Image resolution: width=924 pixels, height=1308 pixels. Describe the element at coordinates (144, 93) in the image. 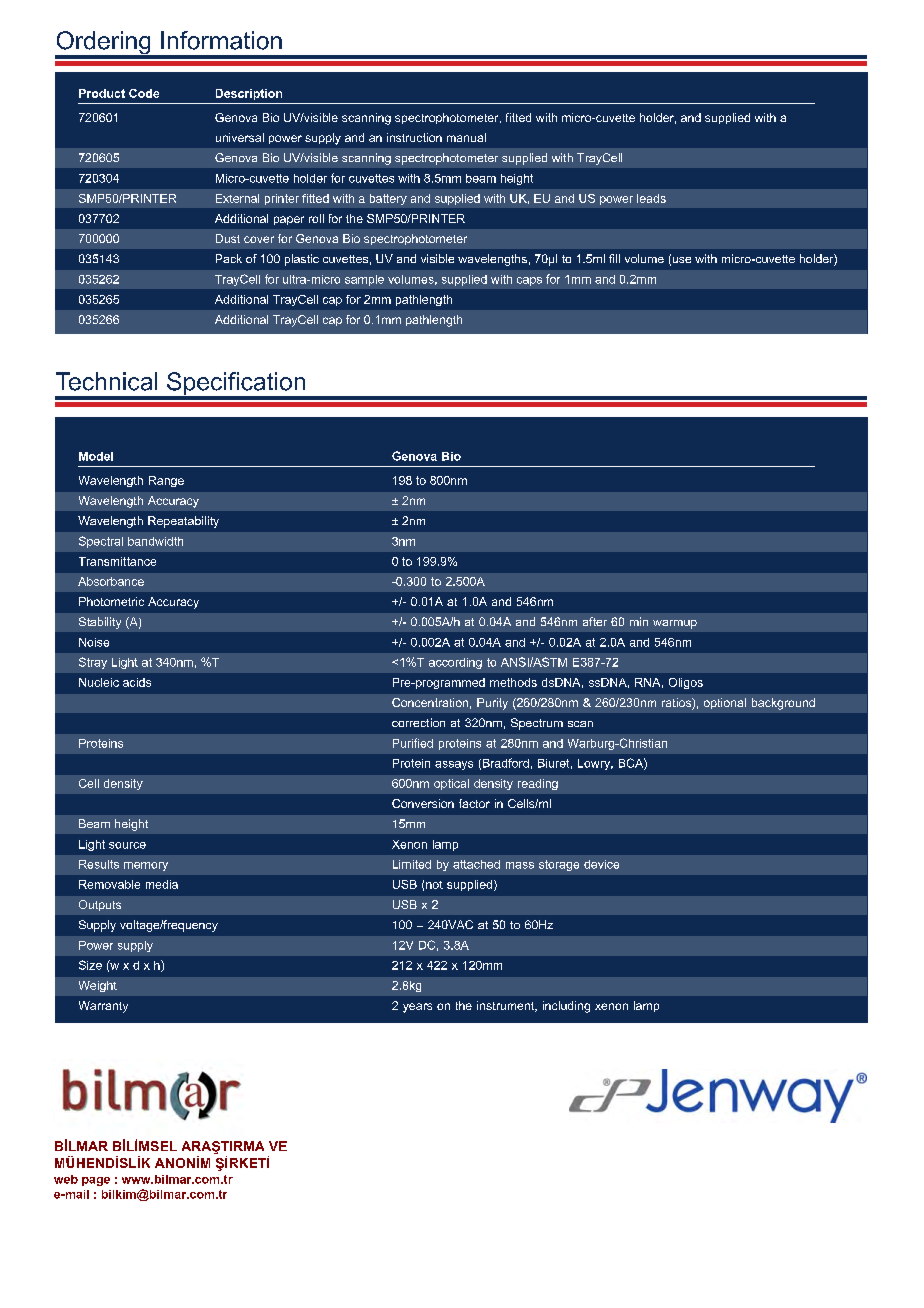

I see `Code` at that location.
